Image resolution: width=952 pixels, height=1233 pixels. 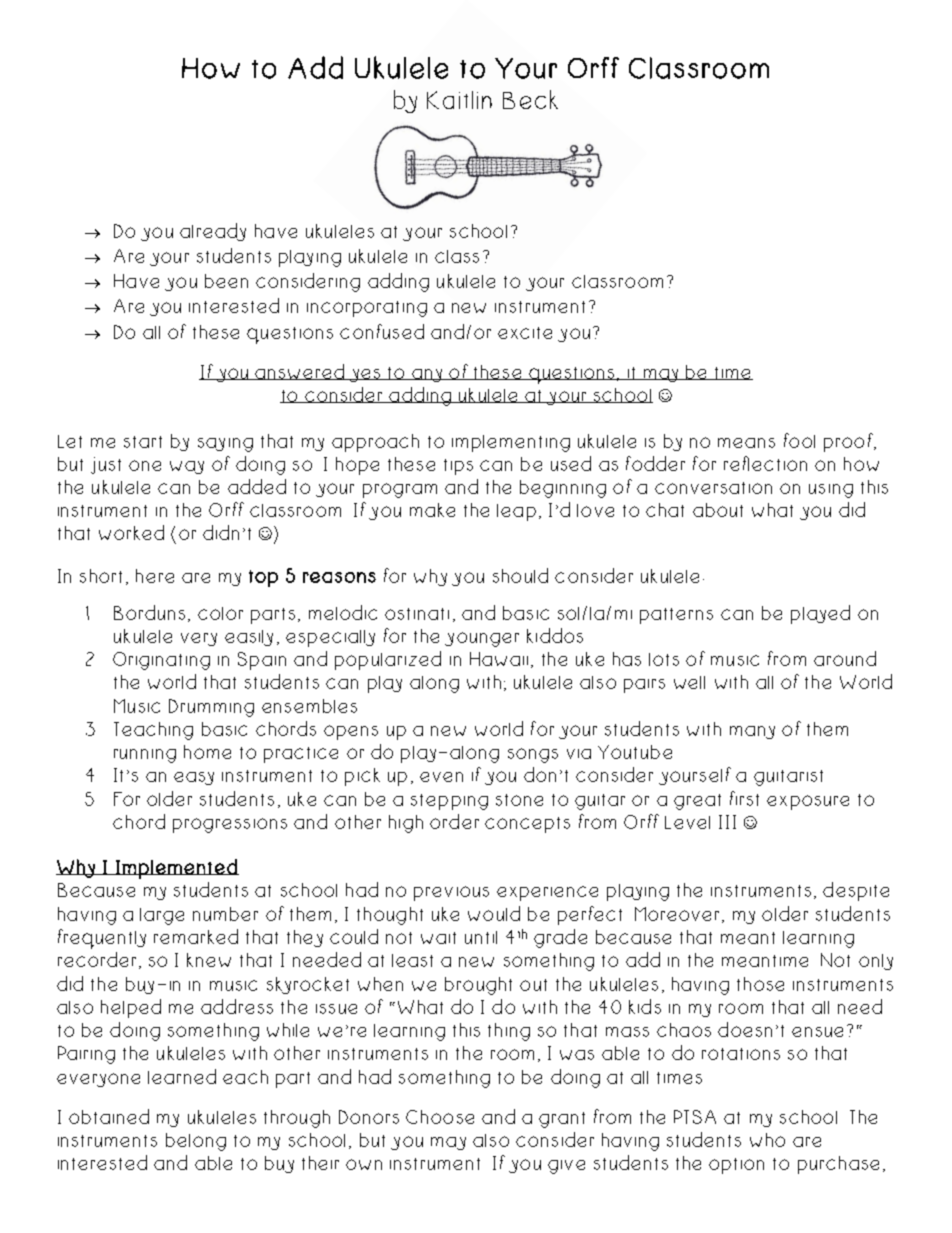 What do you see at coordinates (845, 658) in the screenshot?
I see `around` at bounding box center [845, 658].
